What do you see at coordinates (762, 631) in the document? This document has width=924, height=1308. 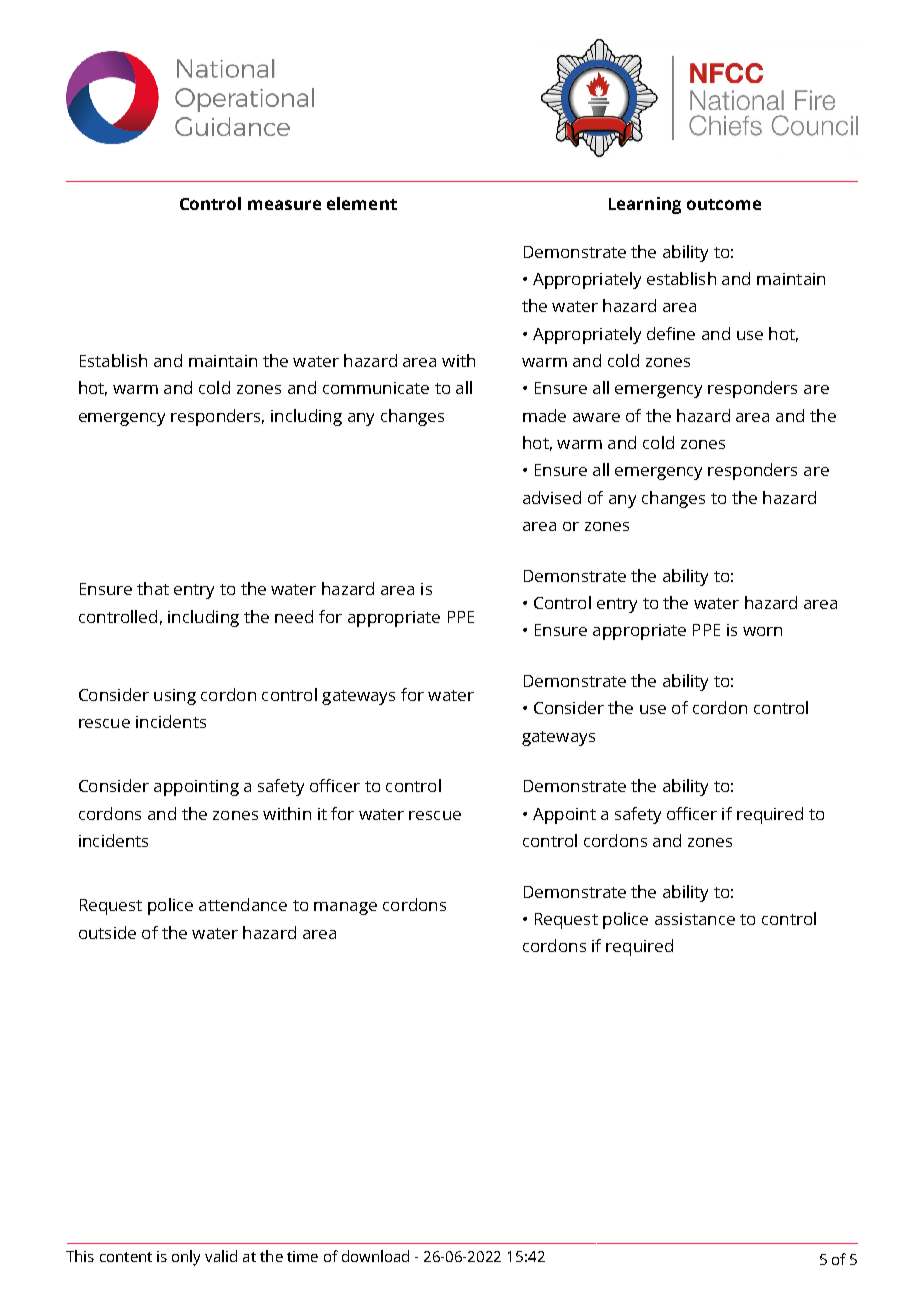 I see `worn` at bounding box center [762, 631].
